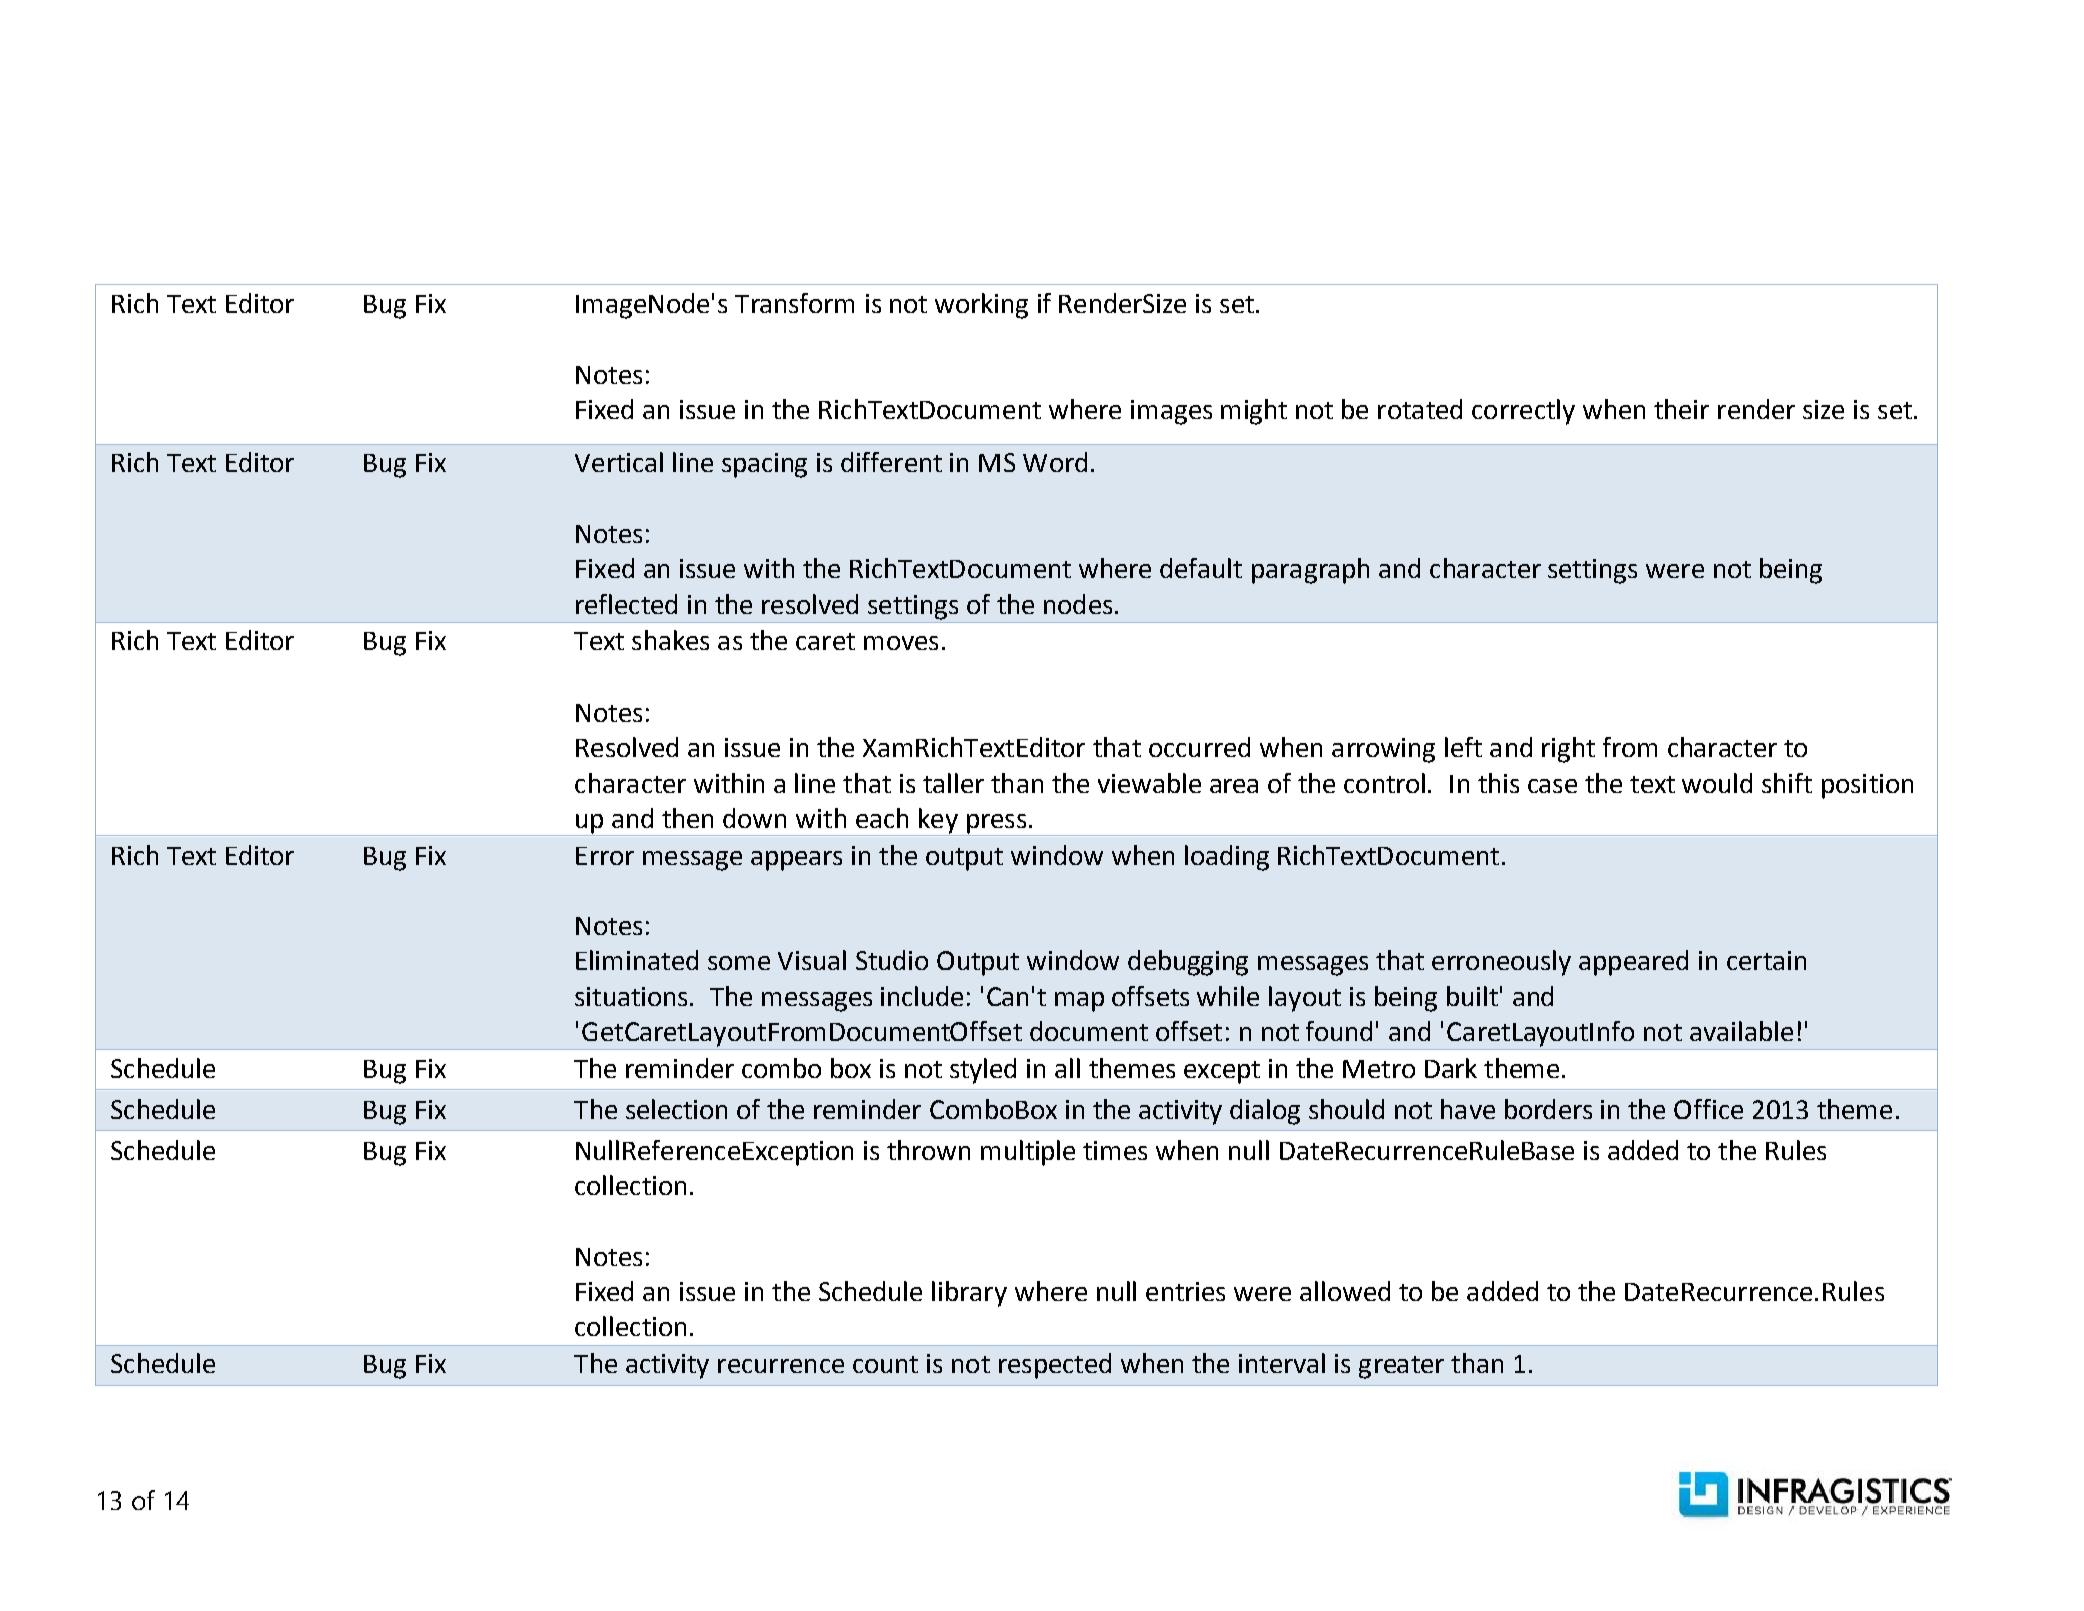  I want to click on interval, so click(1282, 1363).
